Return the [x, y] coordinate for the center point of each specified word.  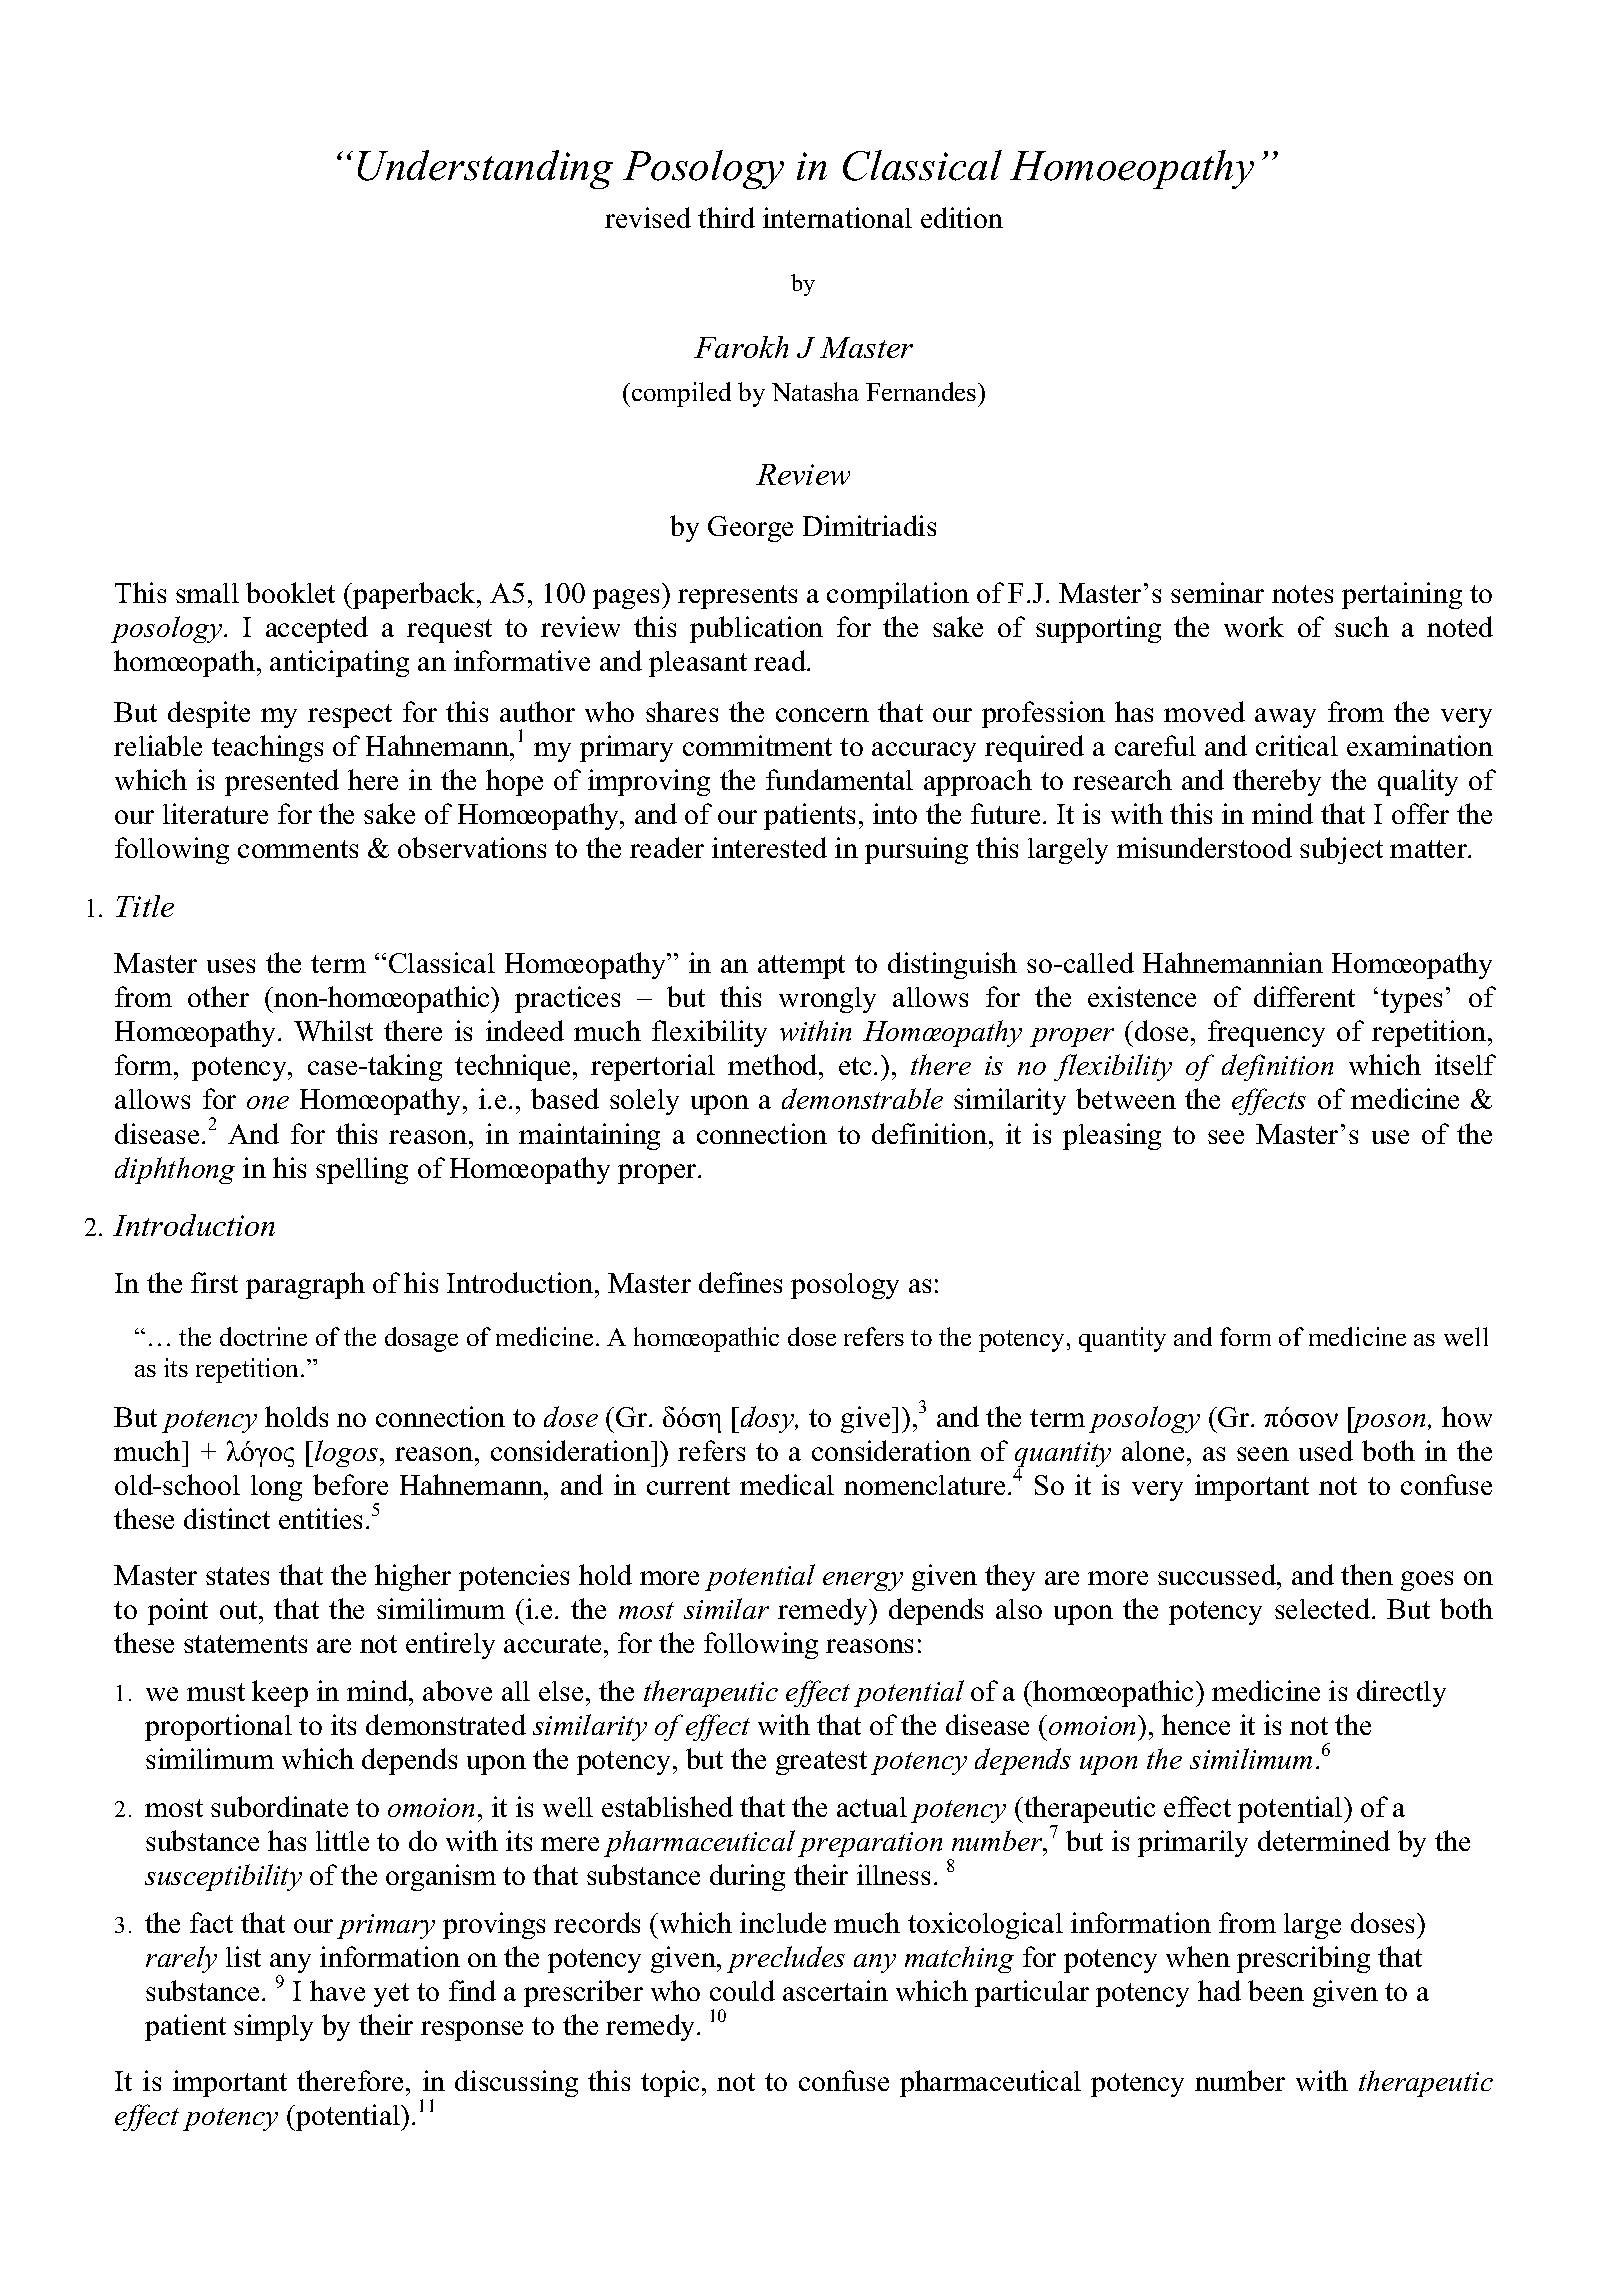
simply [273, 2027]
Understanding [485, 169]
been [1276, 1990]
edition [962, 217]
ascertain [835, 1990]
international [837, 217]
